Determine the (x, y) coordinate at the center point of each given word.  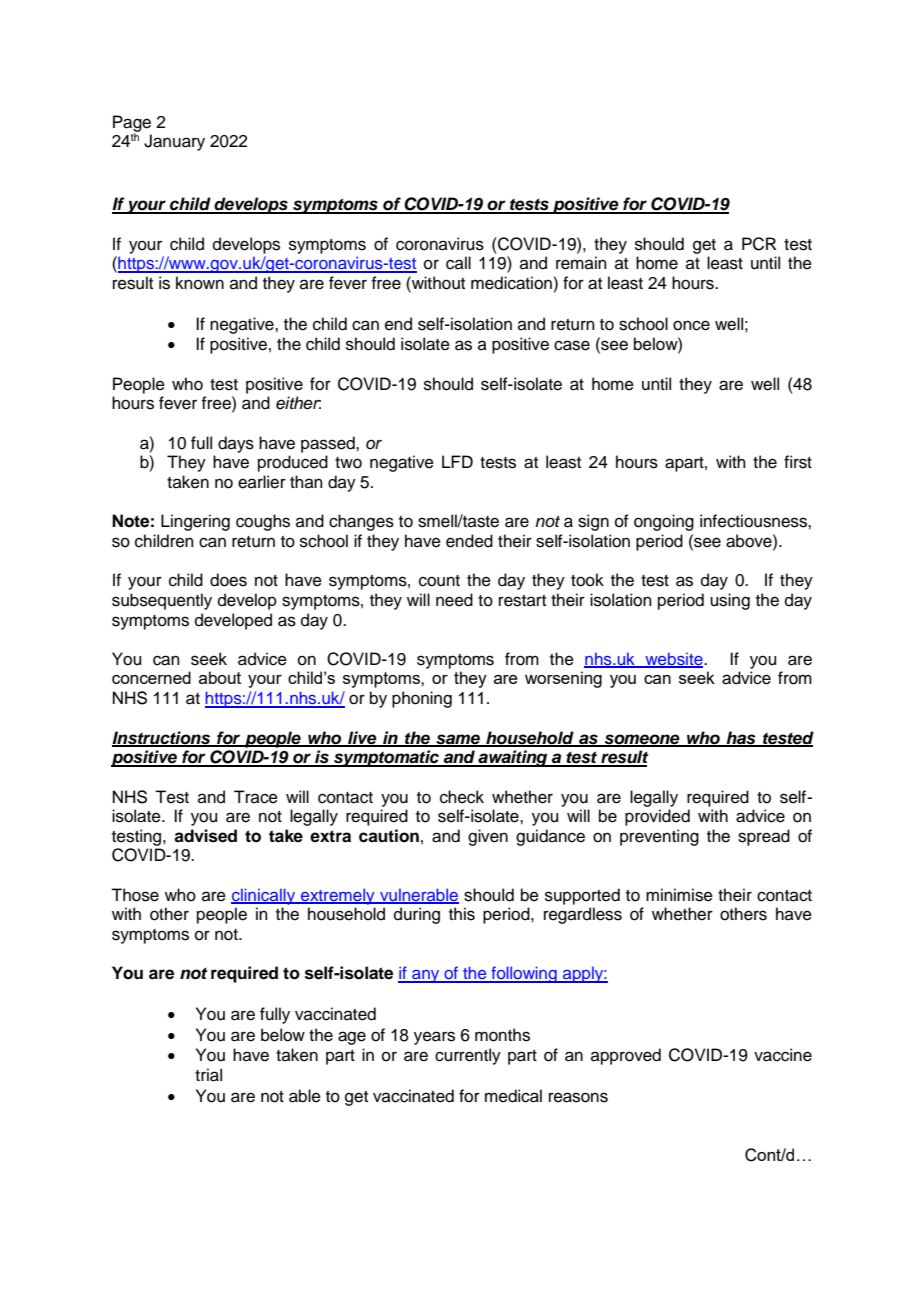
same (458, 740)
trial (208, 1075)
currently (468, 1056)
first (798, 462)
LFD (457, 461)
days (236, 444)
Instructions (162, 738)
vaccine (783, 1055)
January (174, 142)
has (741, 738)
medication (512, 283)
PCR (759, 244)
